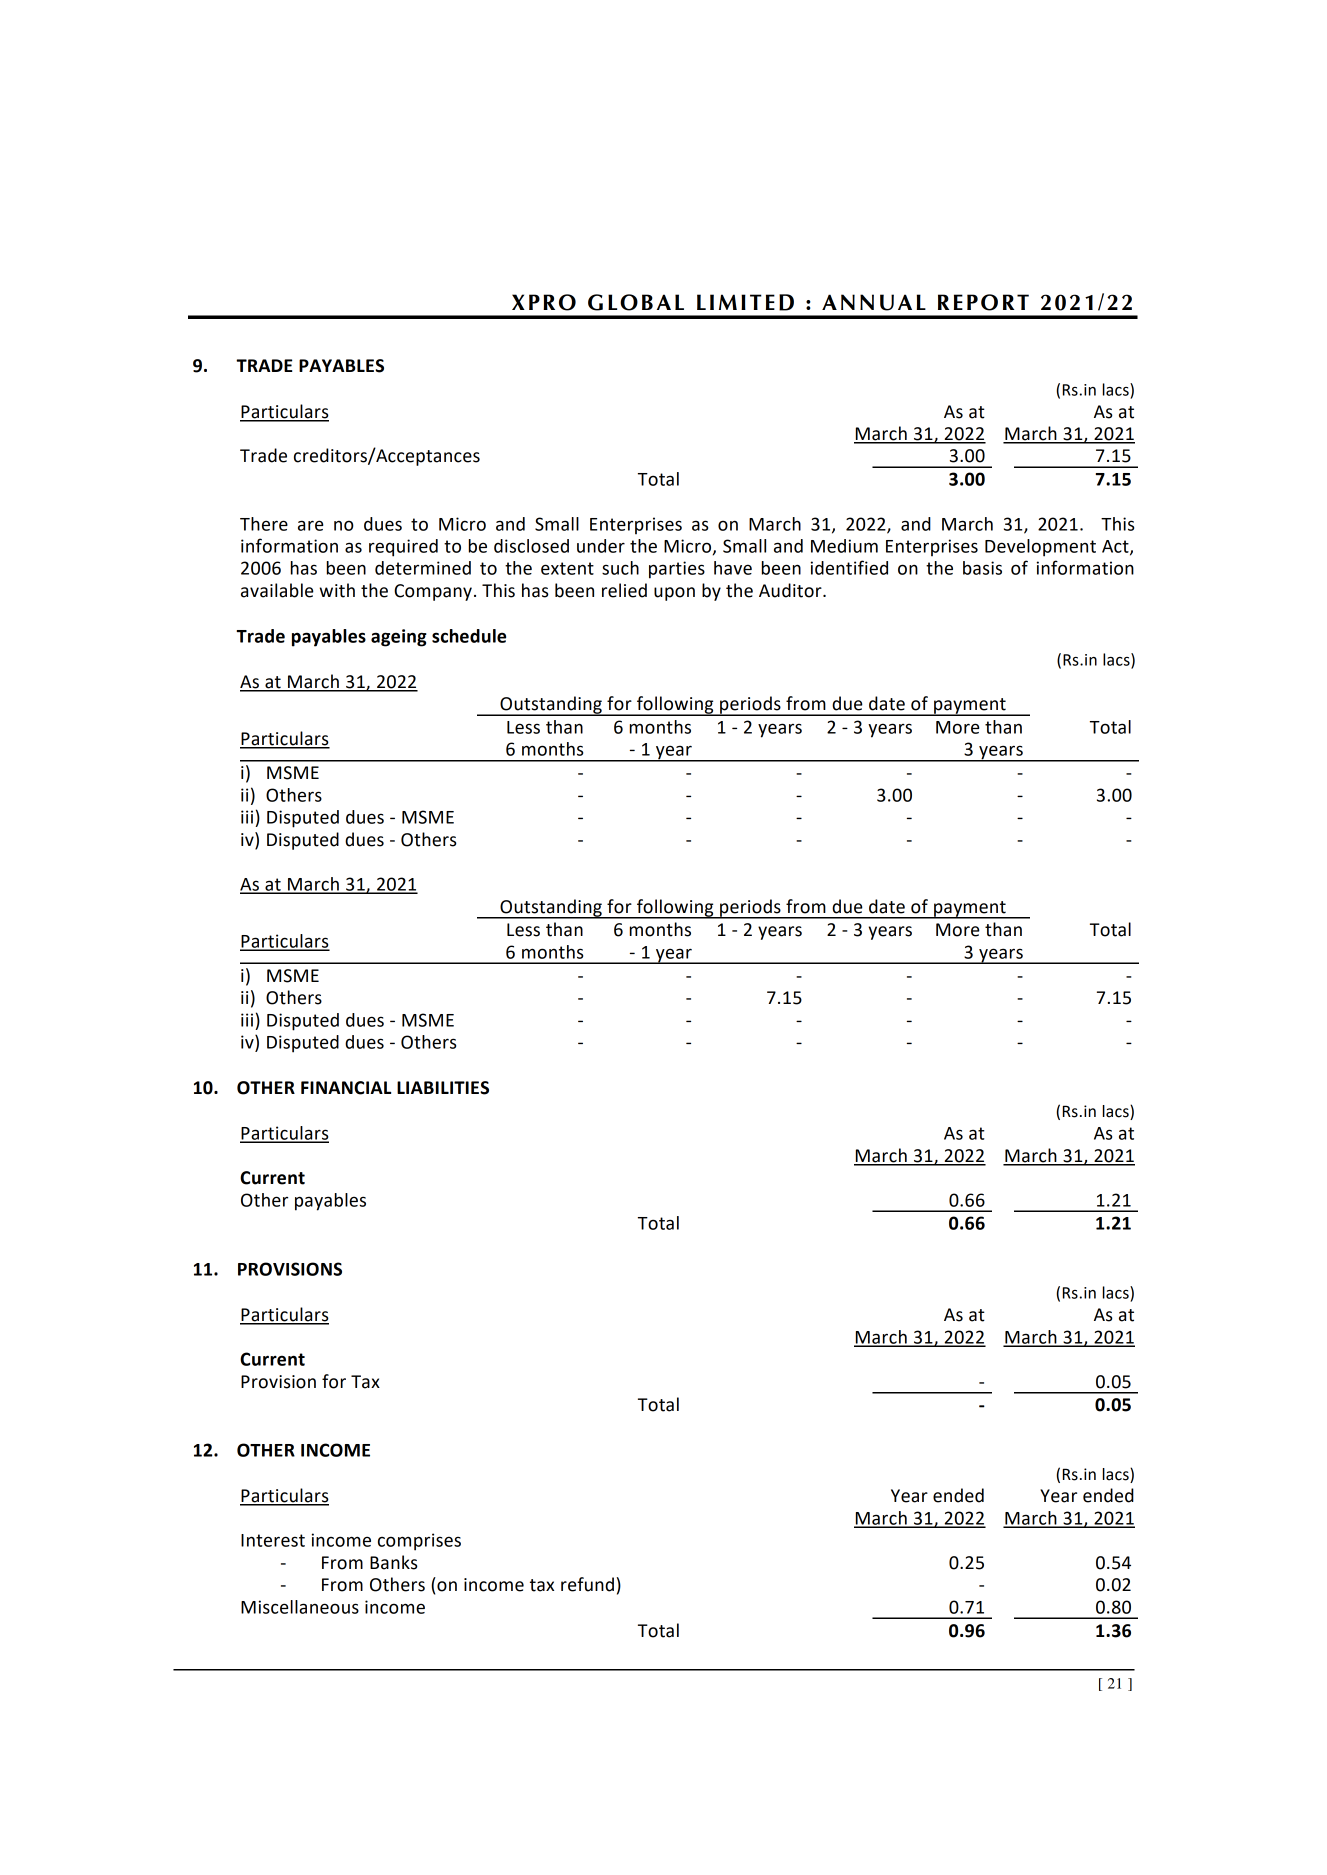 Image resolution: width=1327 pixels, height=1875 pixels. Describe the element at coordinates (419, 1542) in the document. I see `comprises` at that location.
